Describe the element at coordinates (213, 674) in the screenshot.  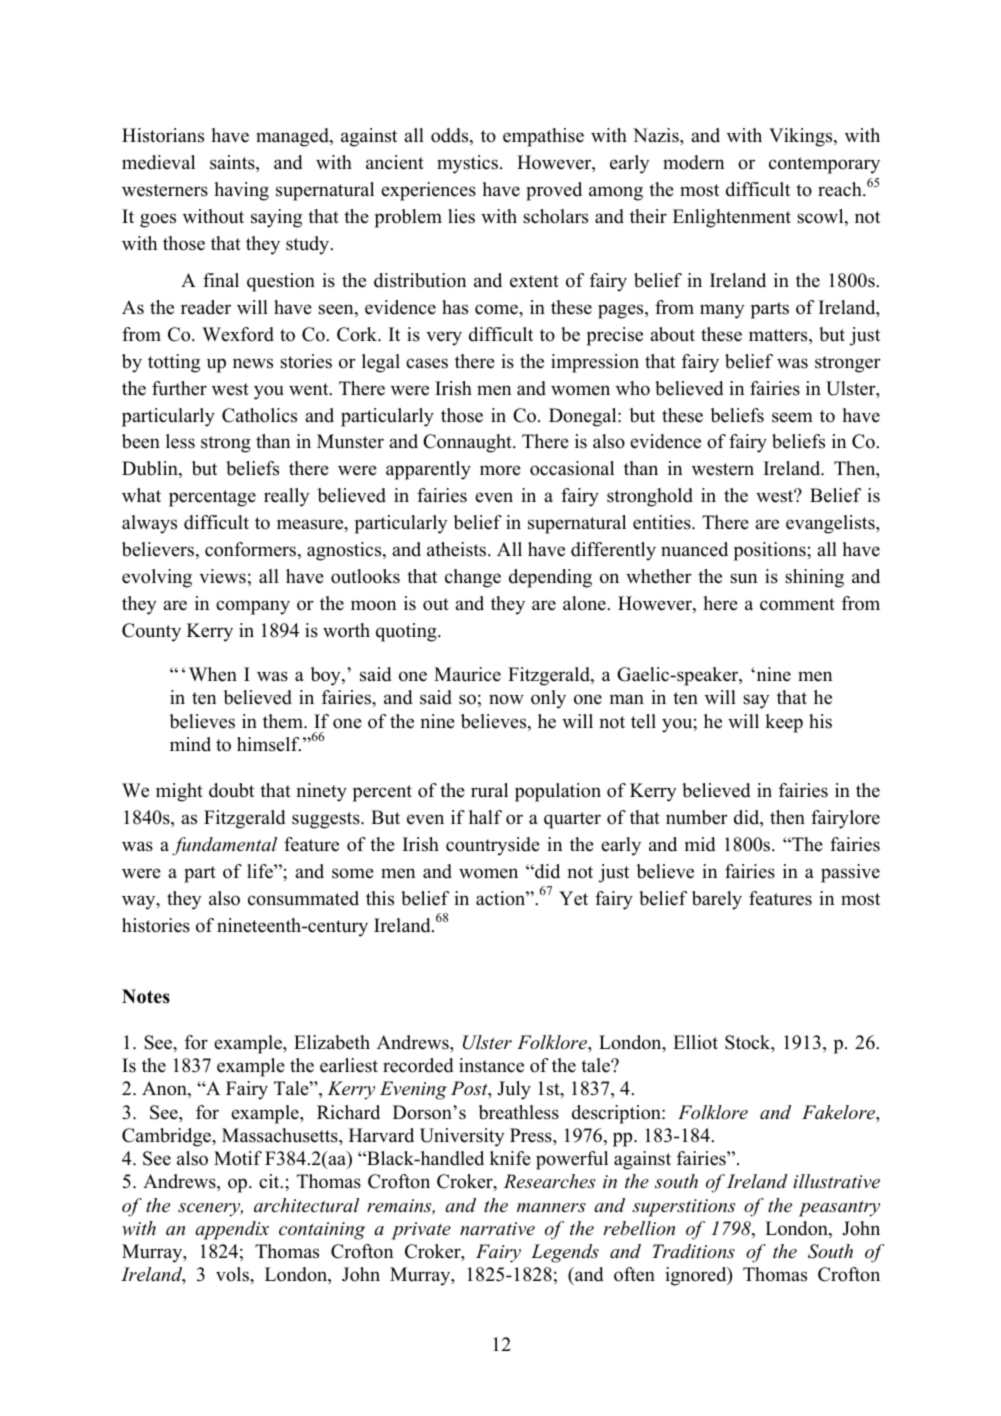
I see `When` at that location.
